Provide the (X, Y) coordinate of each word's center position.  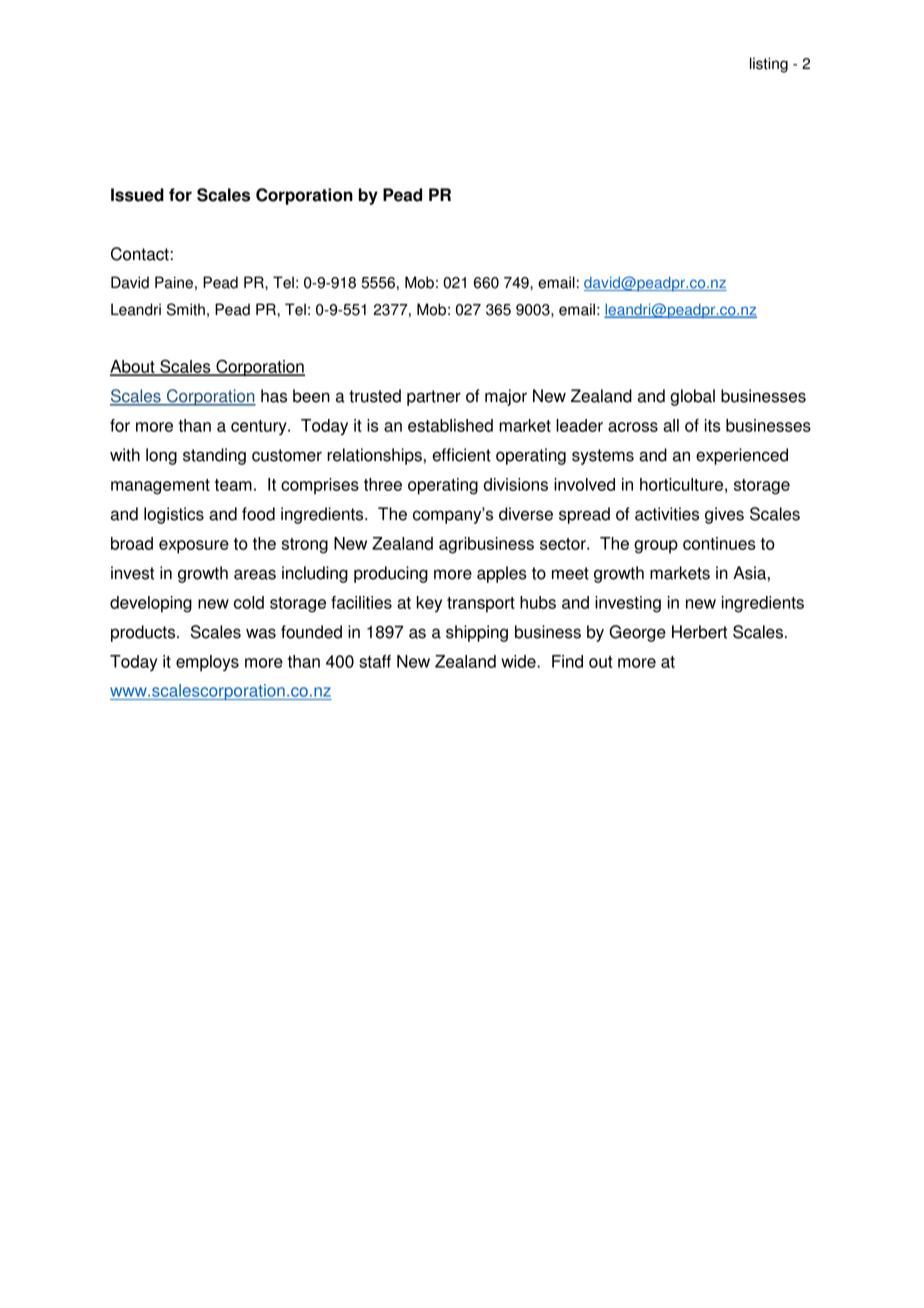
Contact (140, 254)
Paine (174, 282)
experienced (742, 456)
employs (207, 663)
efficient (461, 455)
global (692, 397)
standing (214, 456)
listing (769, 65)
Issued (137, 195)
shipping (477, 633)
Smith (186, 309)
